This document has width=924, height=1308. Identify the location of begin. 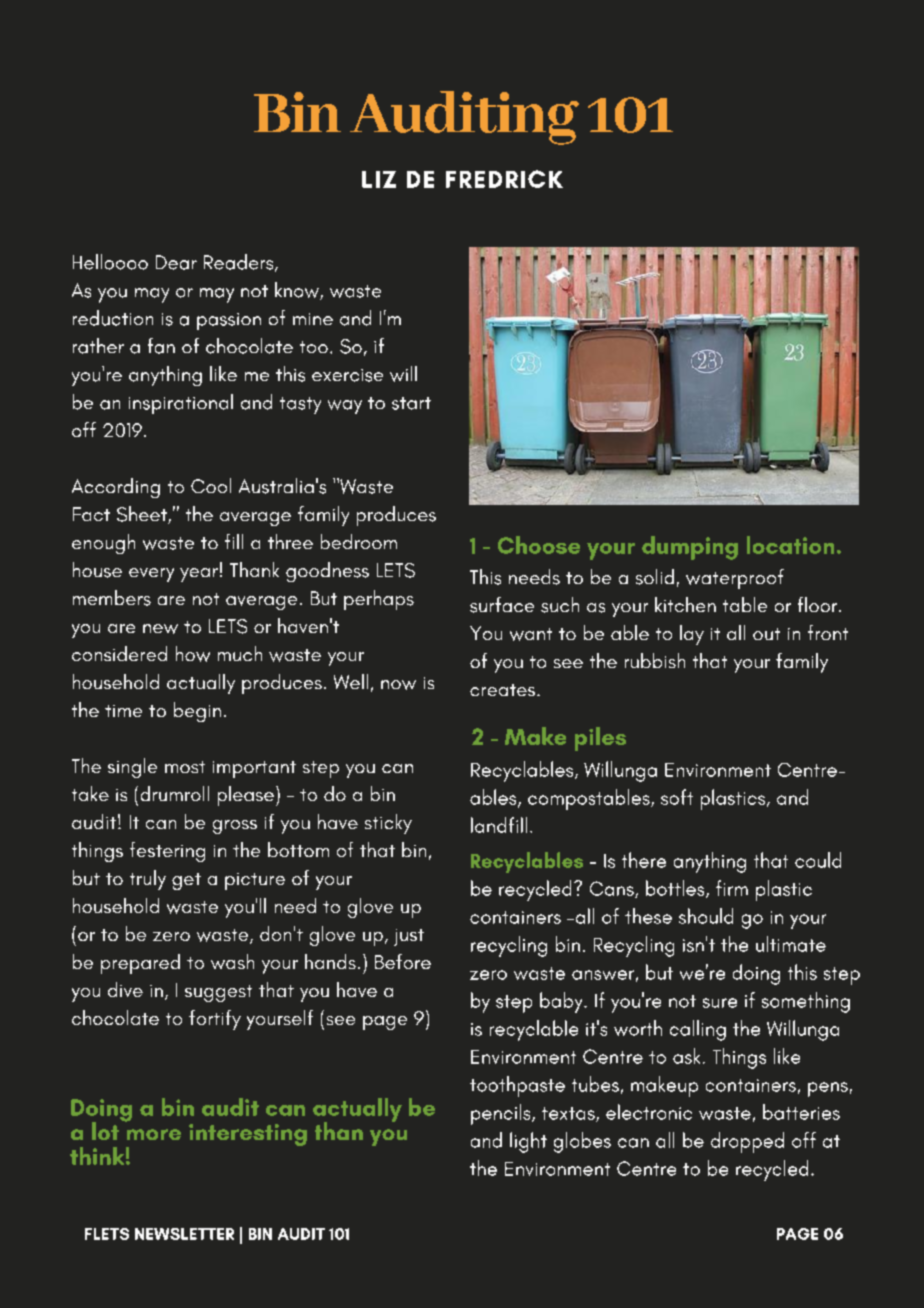
(197, 712).
